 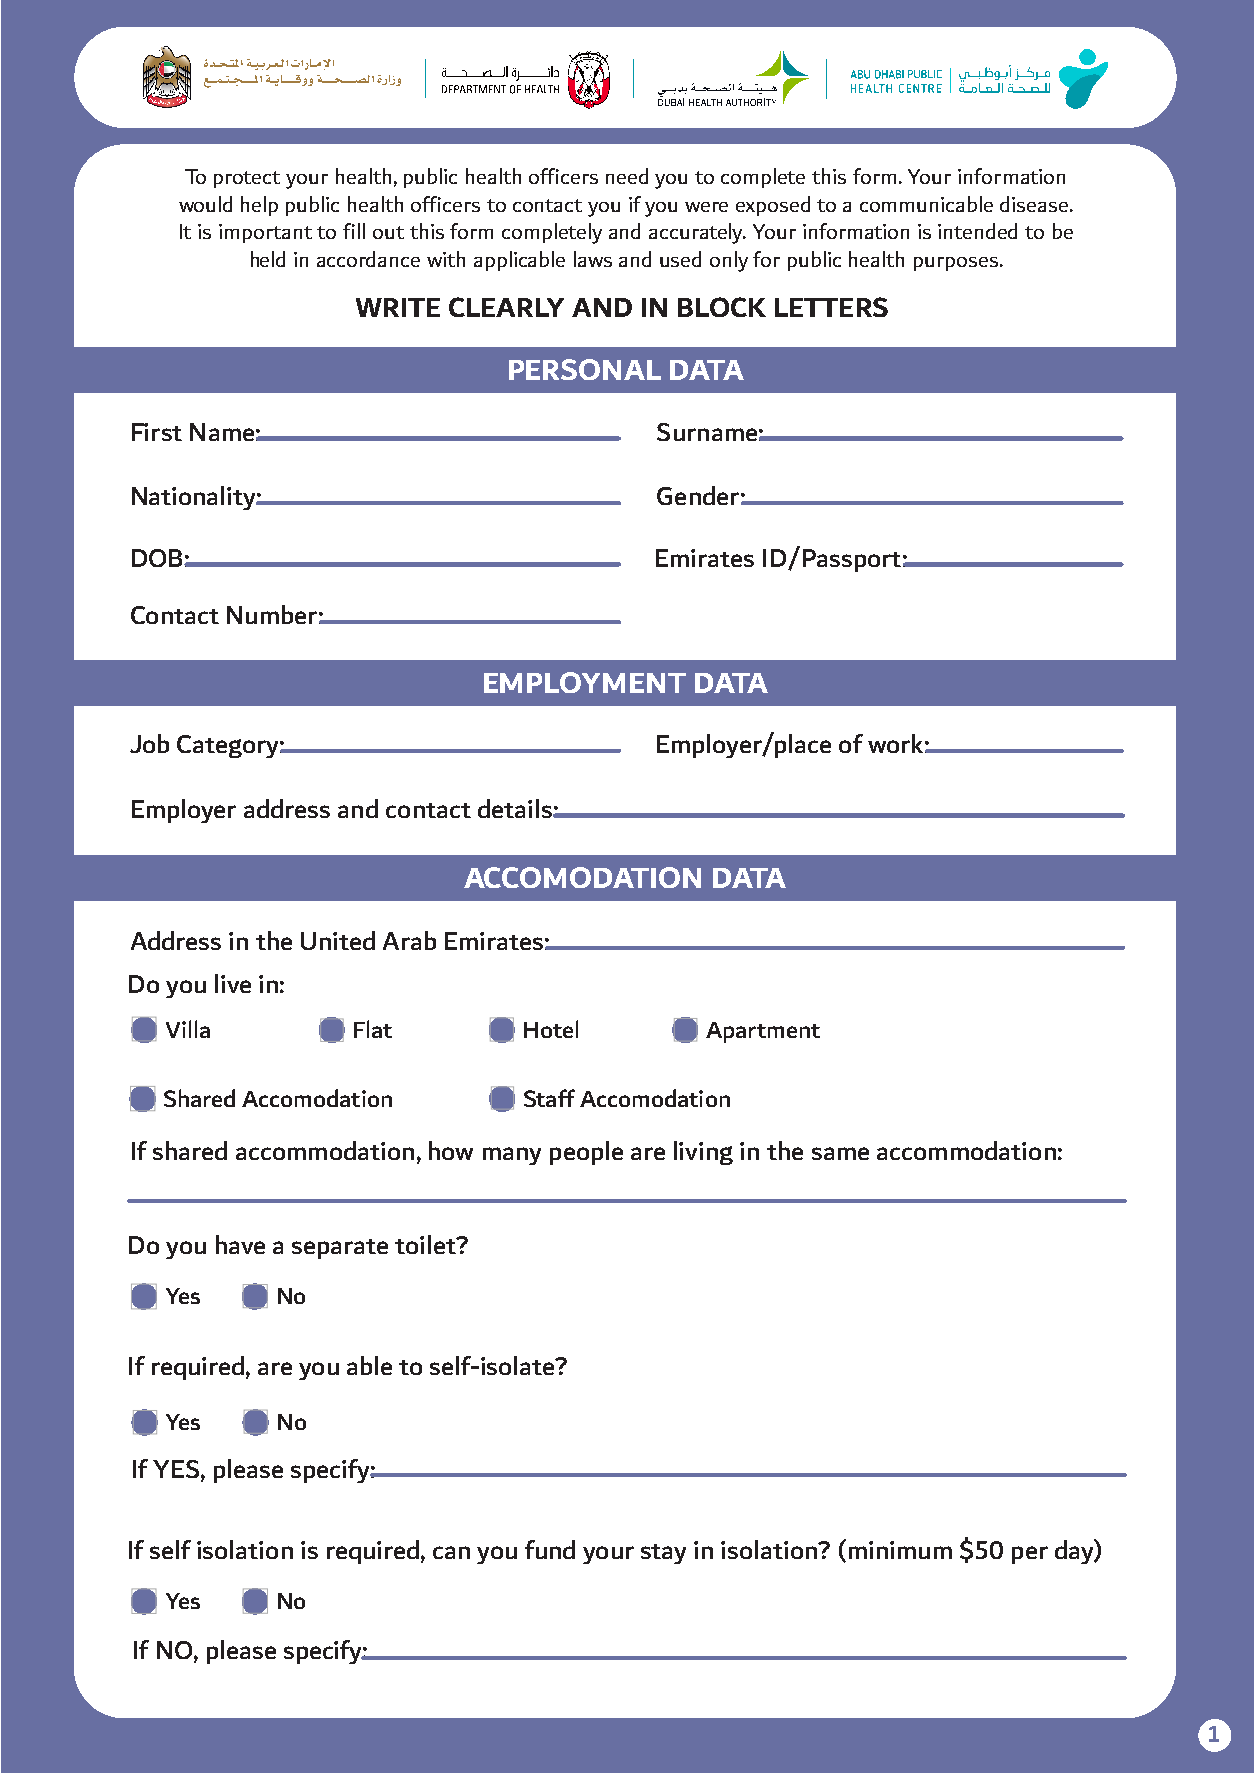 What do you see at coordinates (158, 558) in the page?
I see `DOB` at bounding box center [158, 558].
